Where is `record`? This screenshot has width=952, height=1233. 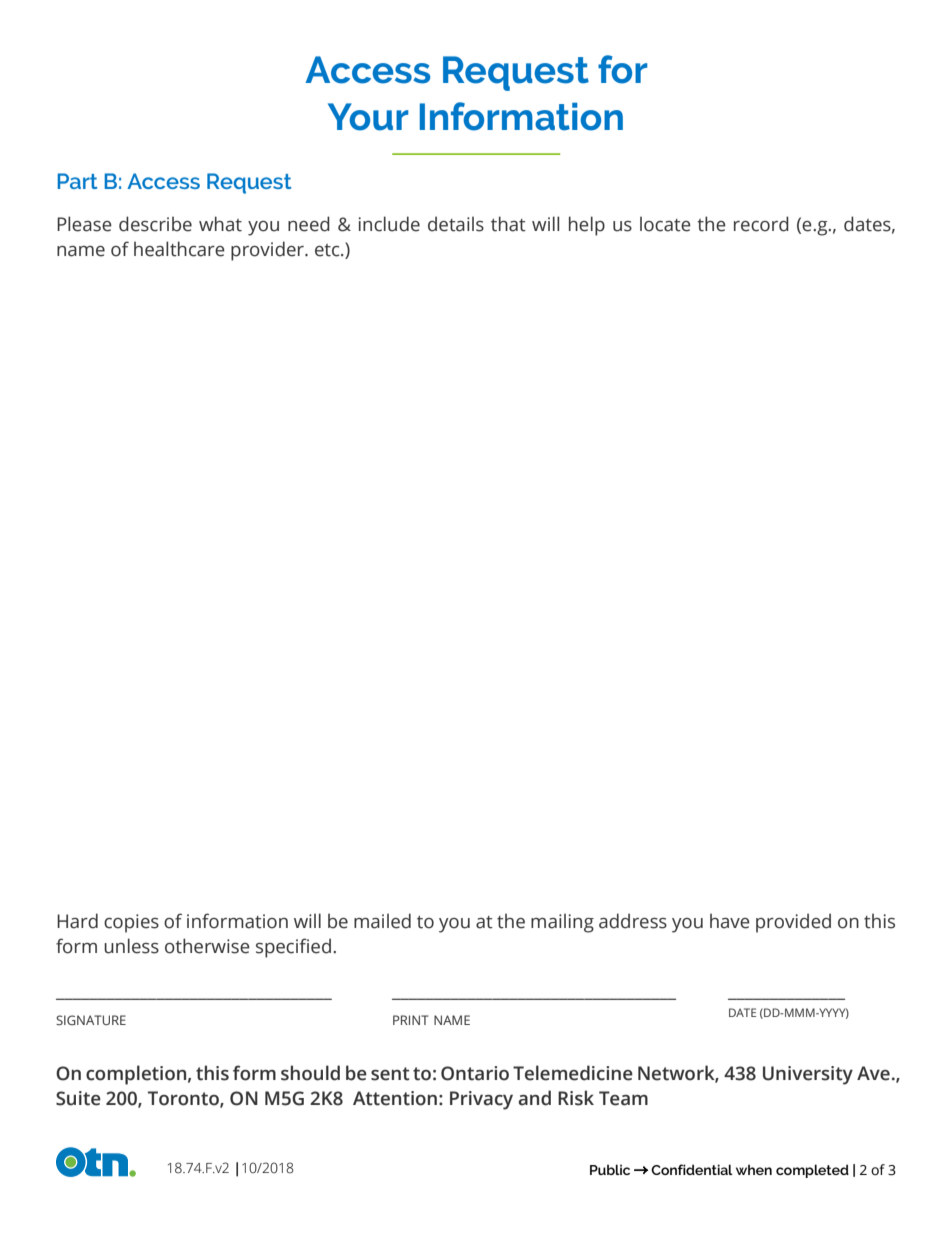 record is located at coordinates (761, 224).
